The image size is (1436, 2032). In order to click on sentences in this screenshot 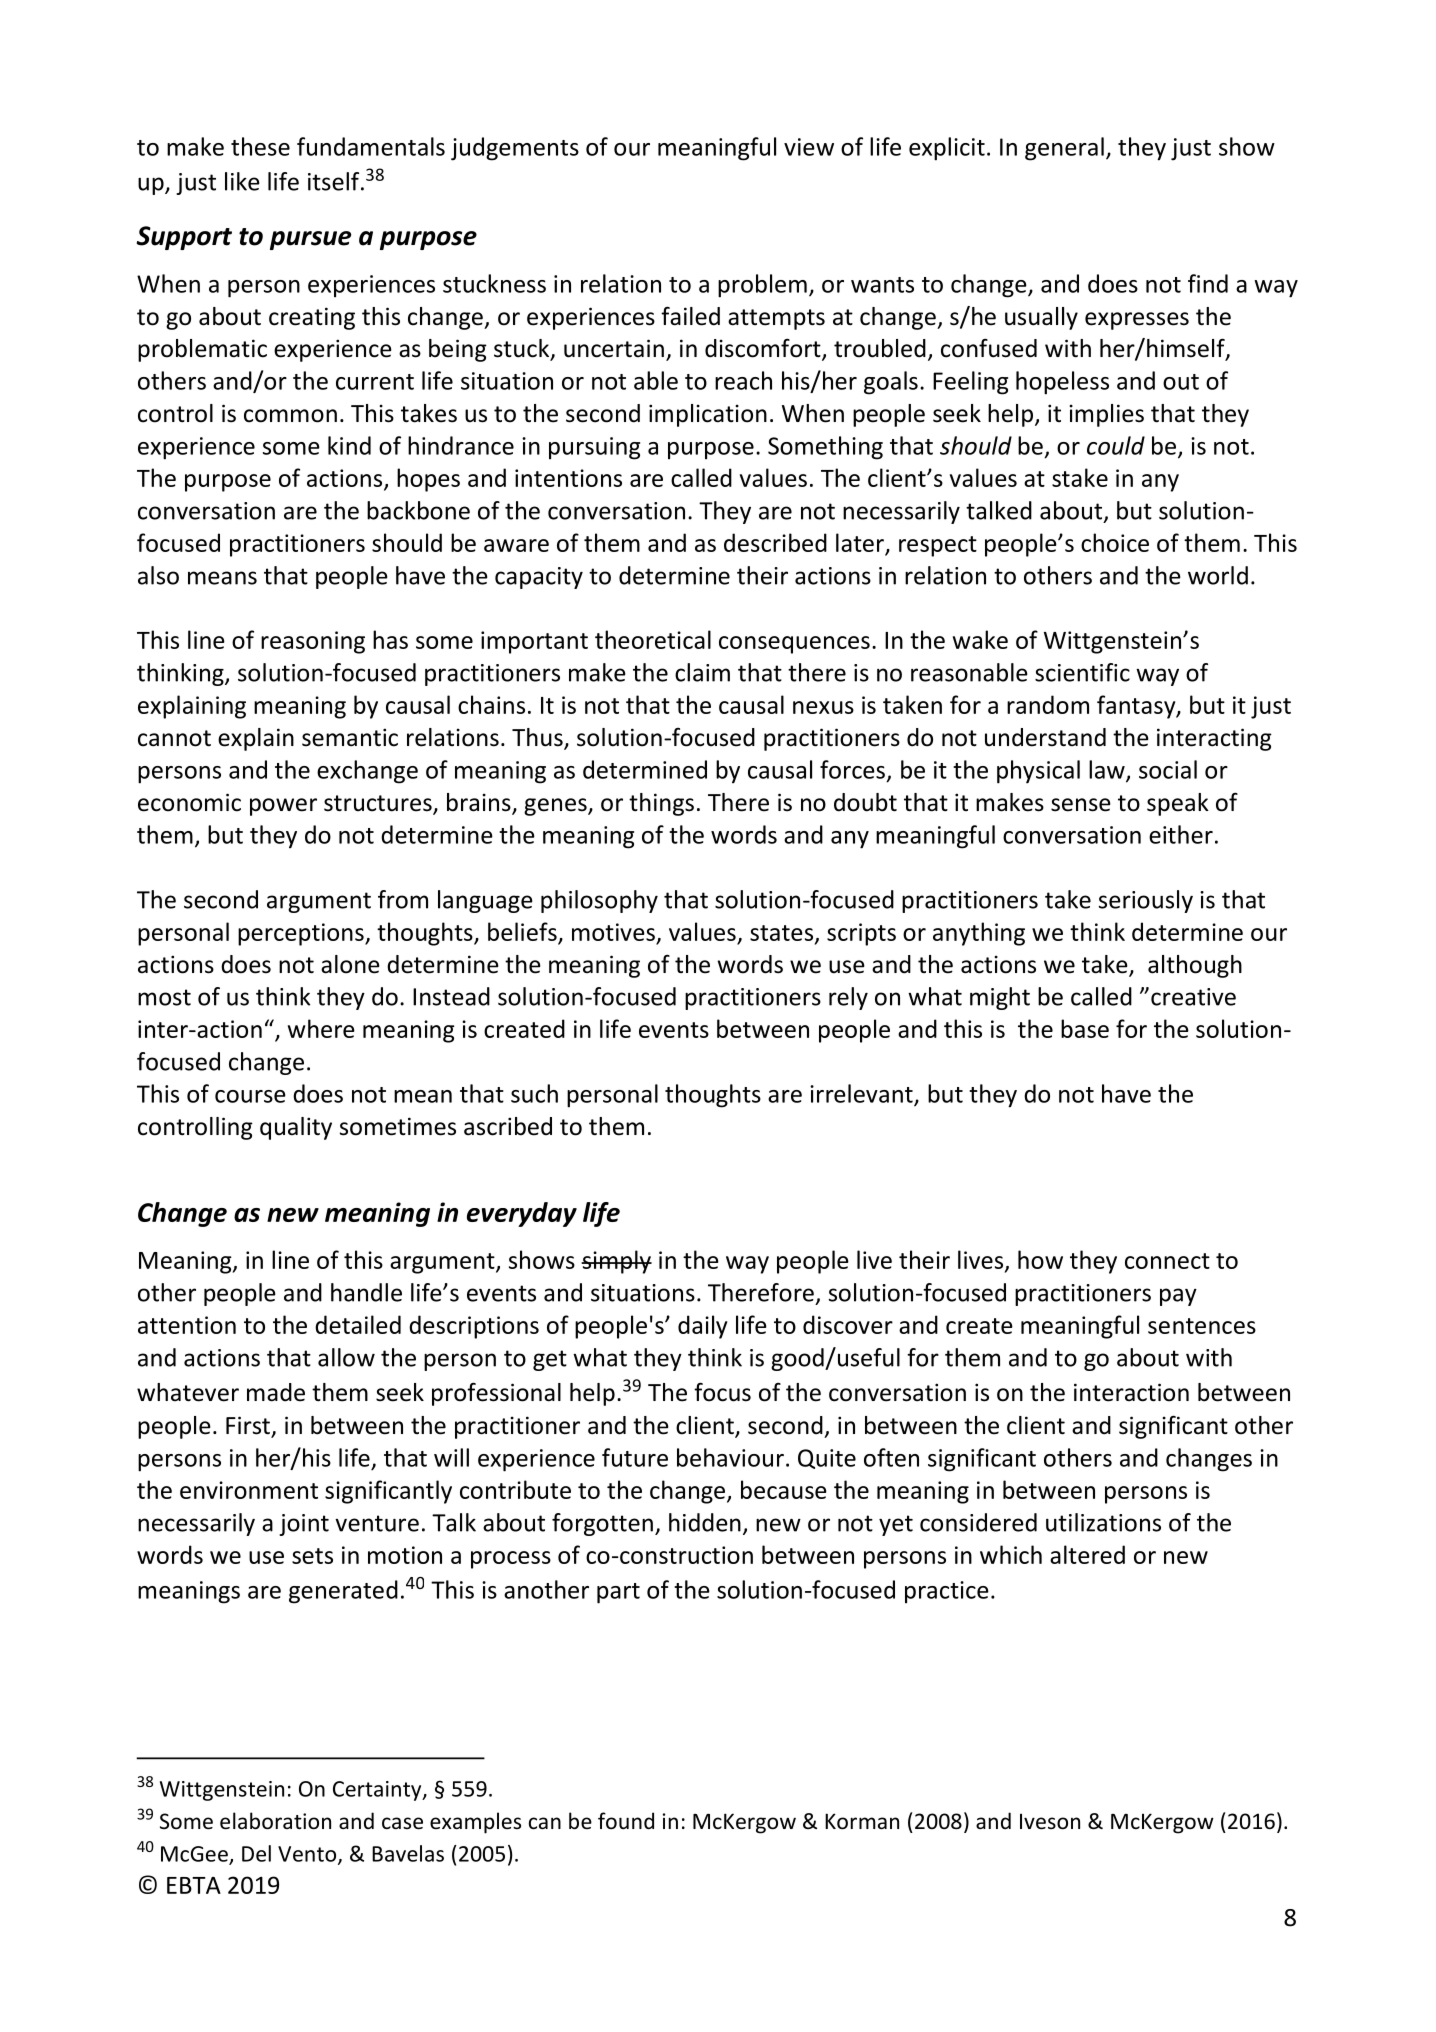, I will do `click(1202, 1326)`.
